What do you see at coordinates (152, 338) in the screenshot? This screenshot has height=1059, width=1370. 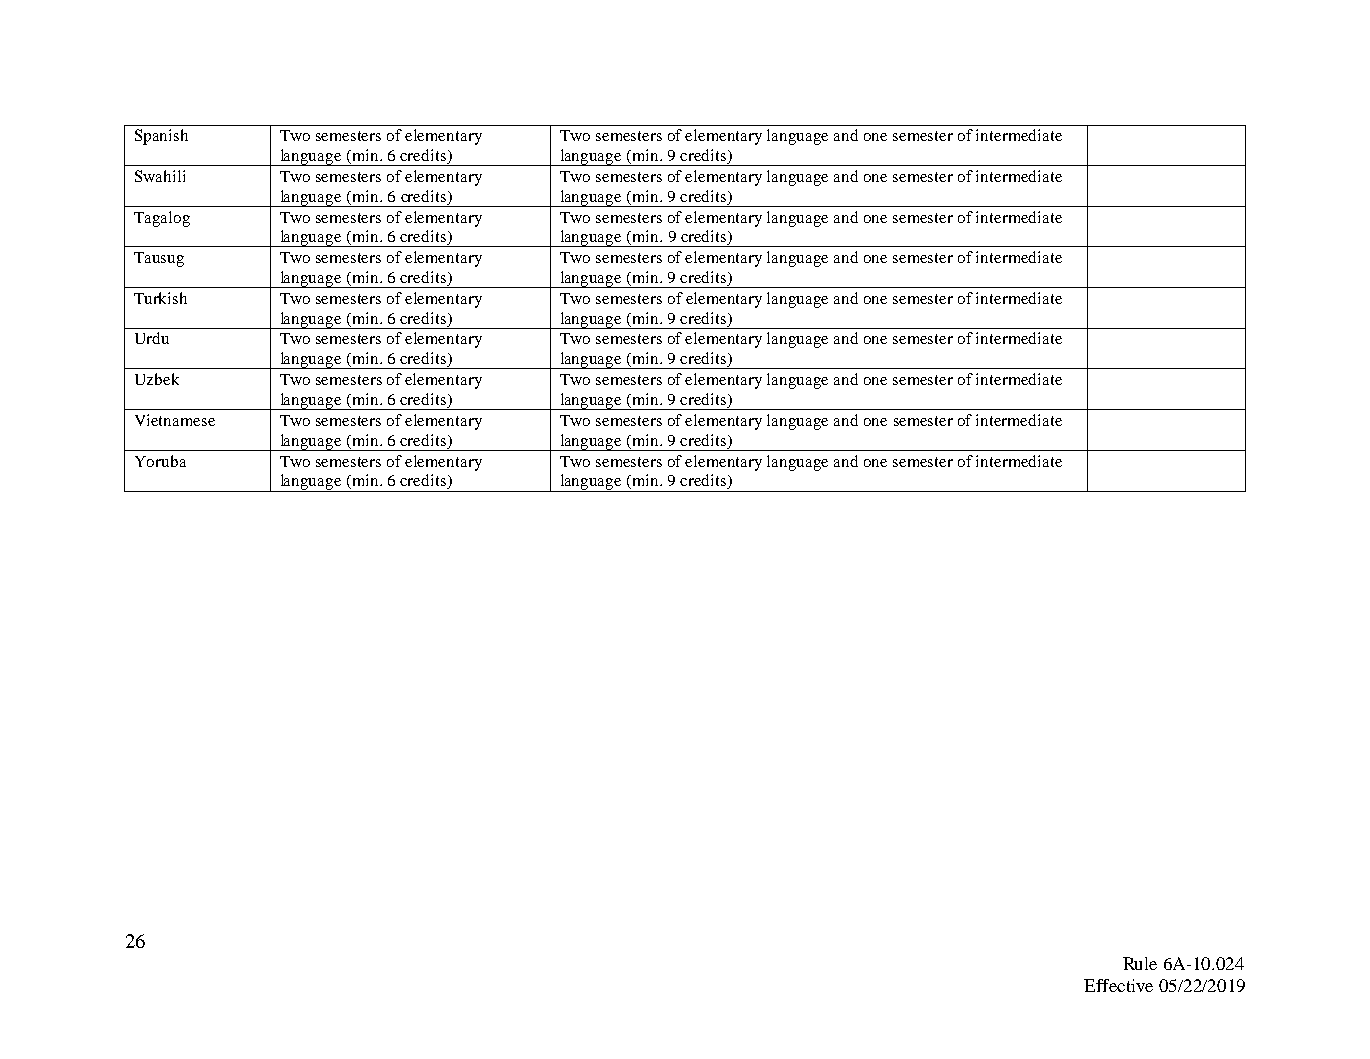 I see `Urdu` at bounding box center [152, 338].
